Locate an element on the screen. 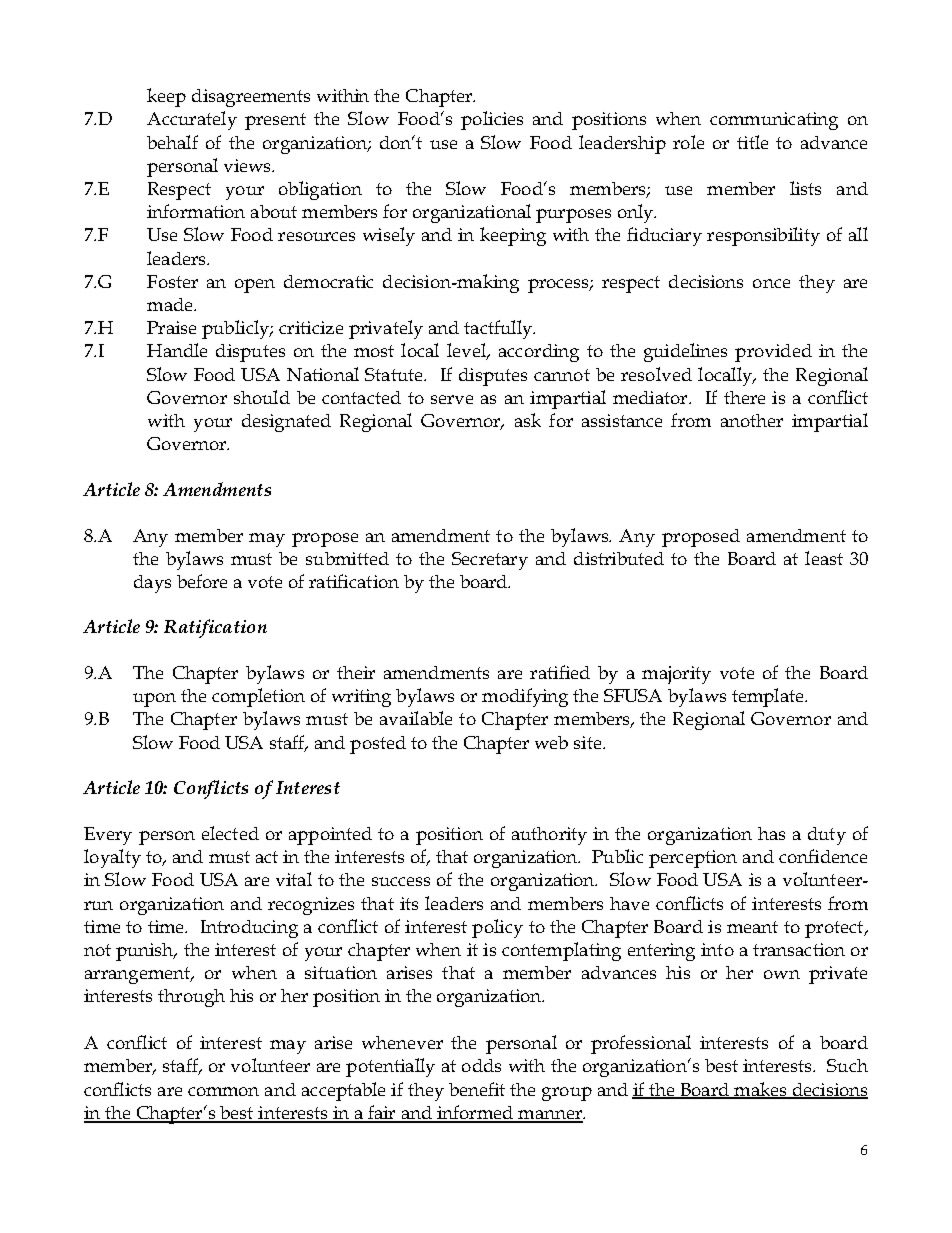 This screenshot has width=952, height=1233. makes is located at coordinates (760, 1090).
